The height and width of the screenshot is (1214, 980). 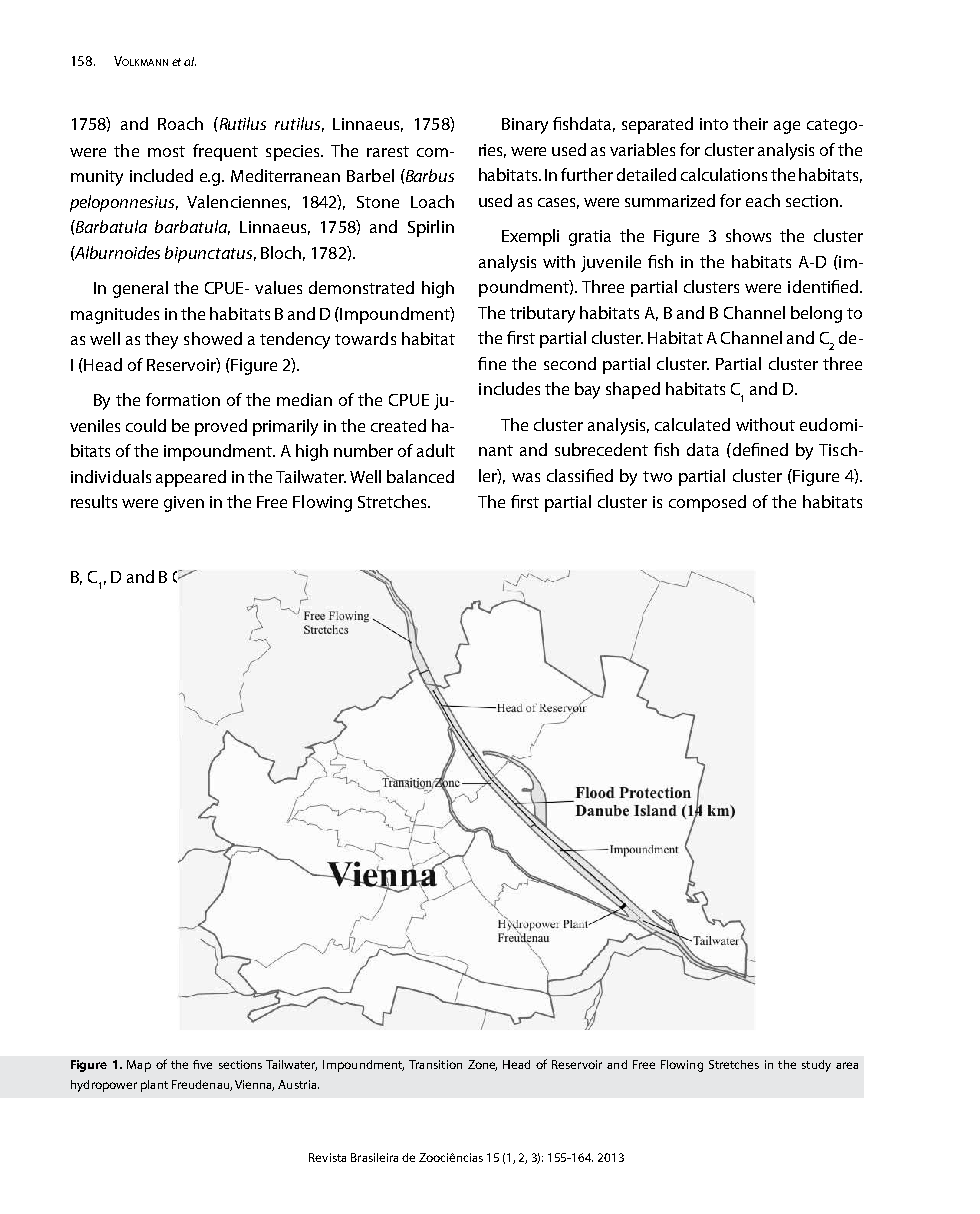 I want to click on most, so click(x=166, y=151).
